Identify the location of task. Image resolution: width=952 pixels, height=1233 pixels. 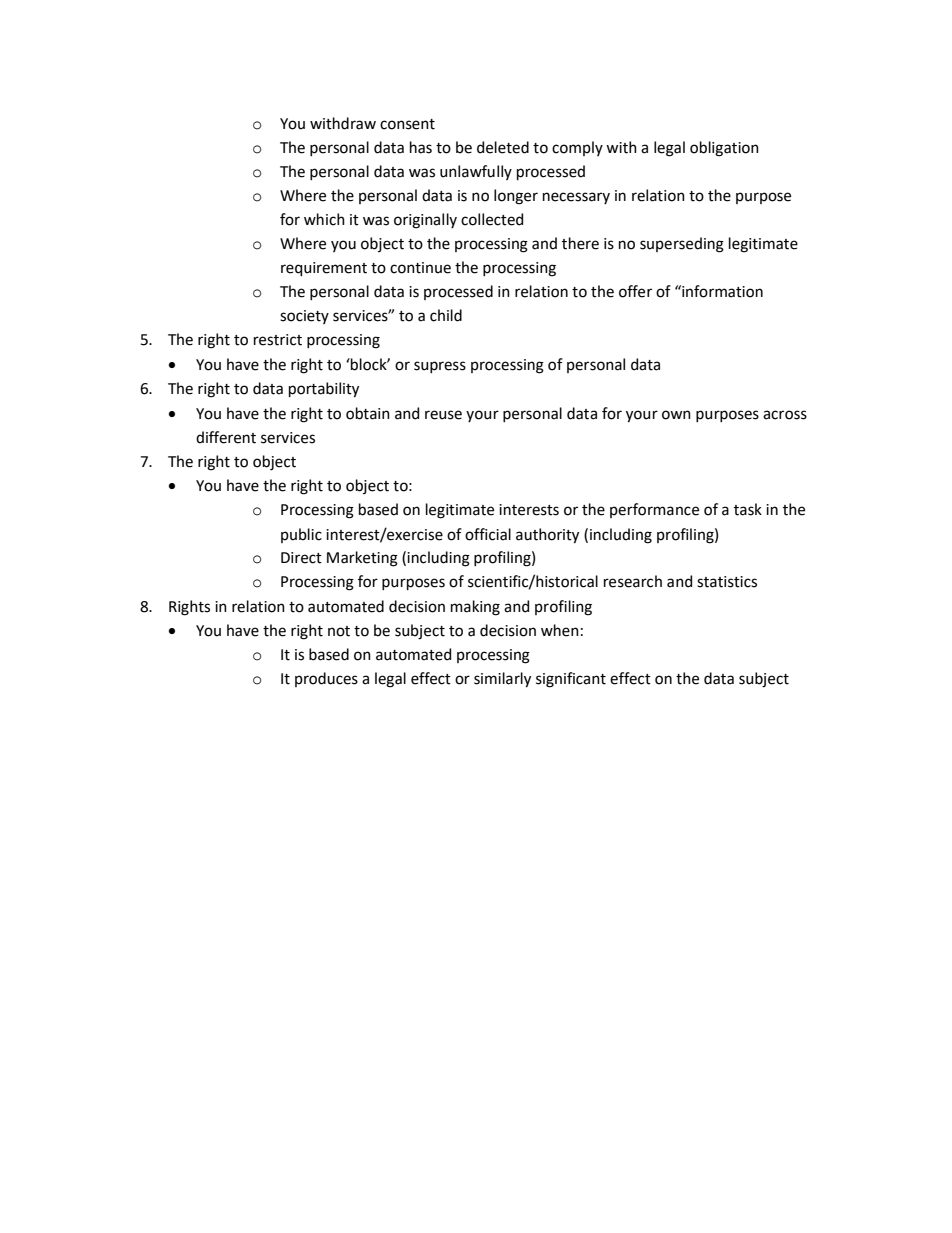
(748, 509).
